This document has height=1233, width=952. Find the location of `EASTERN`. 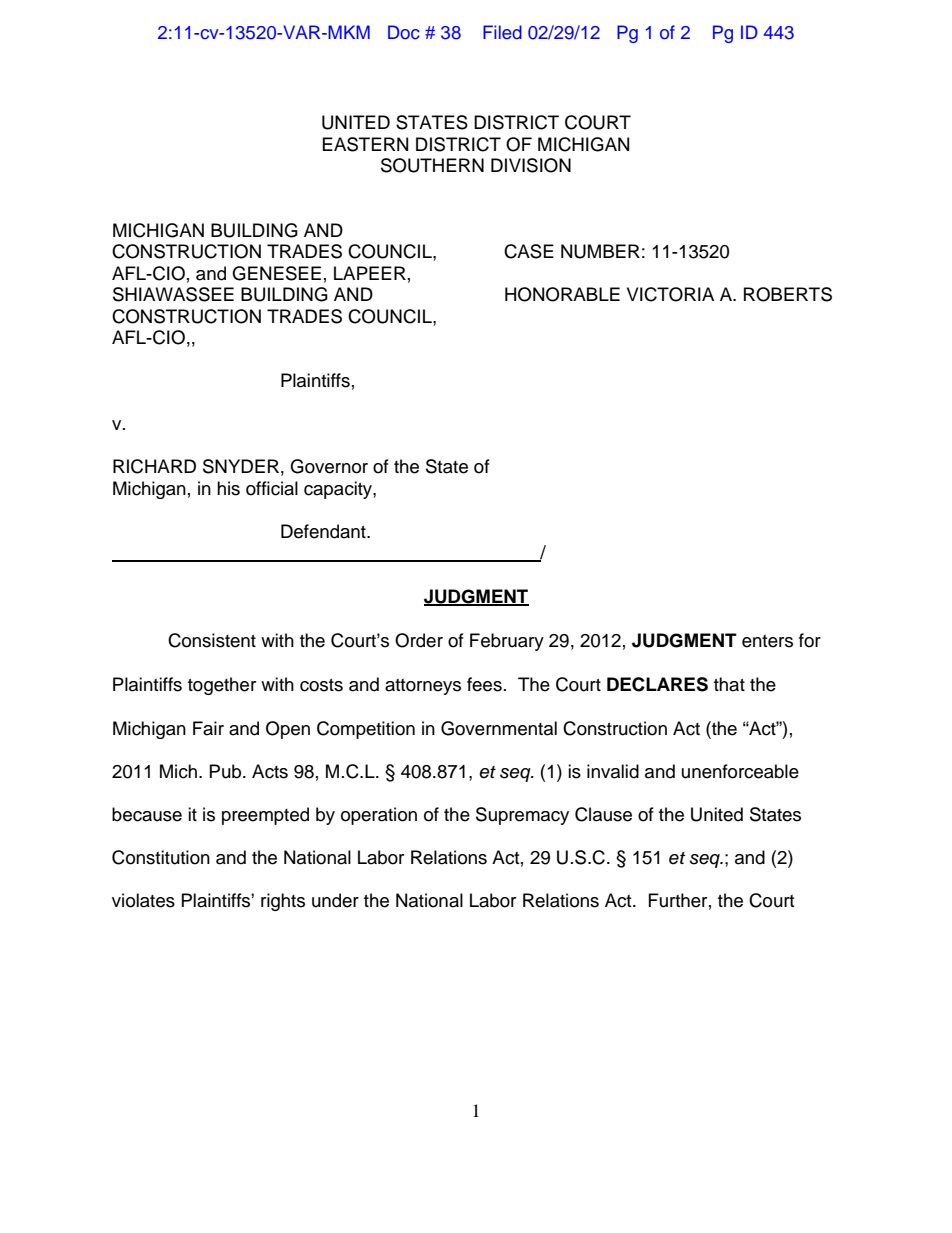

EASTERN is located at coordinates (365, 144).
